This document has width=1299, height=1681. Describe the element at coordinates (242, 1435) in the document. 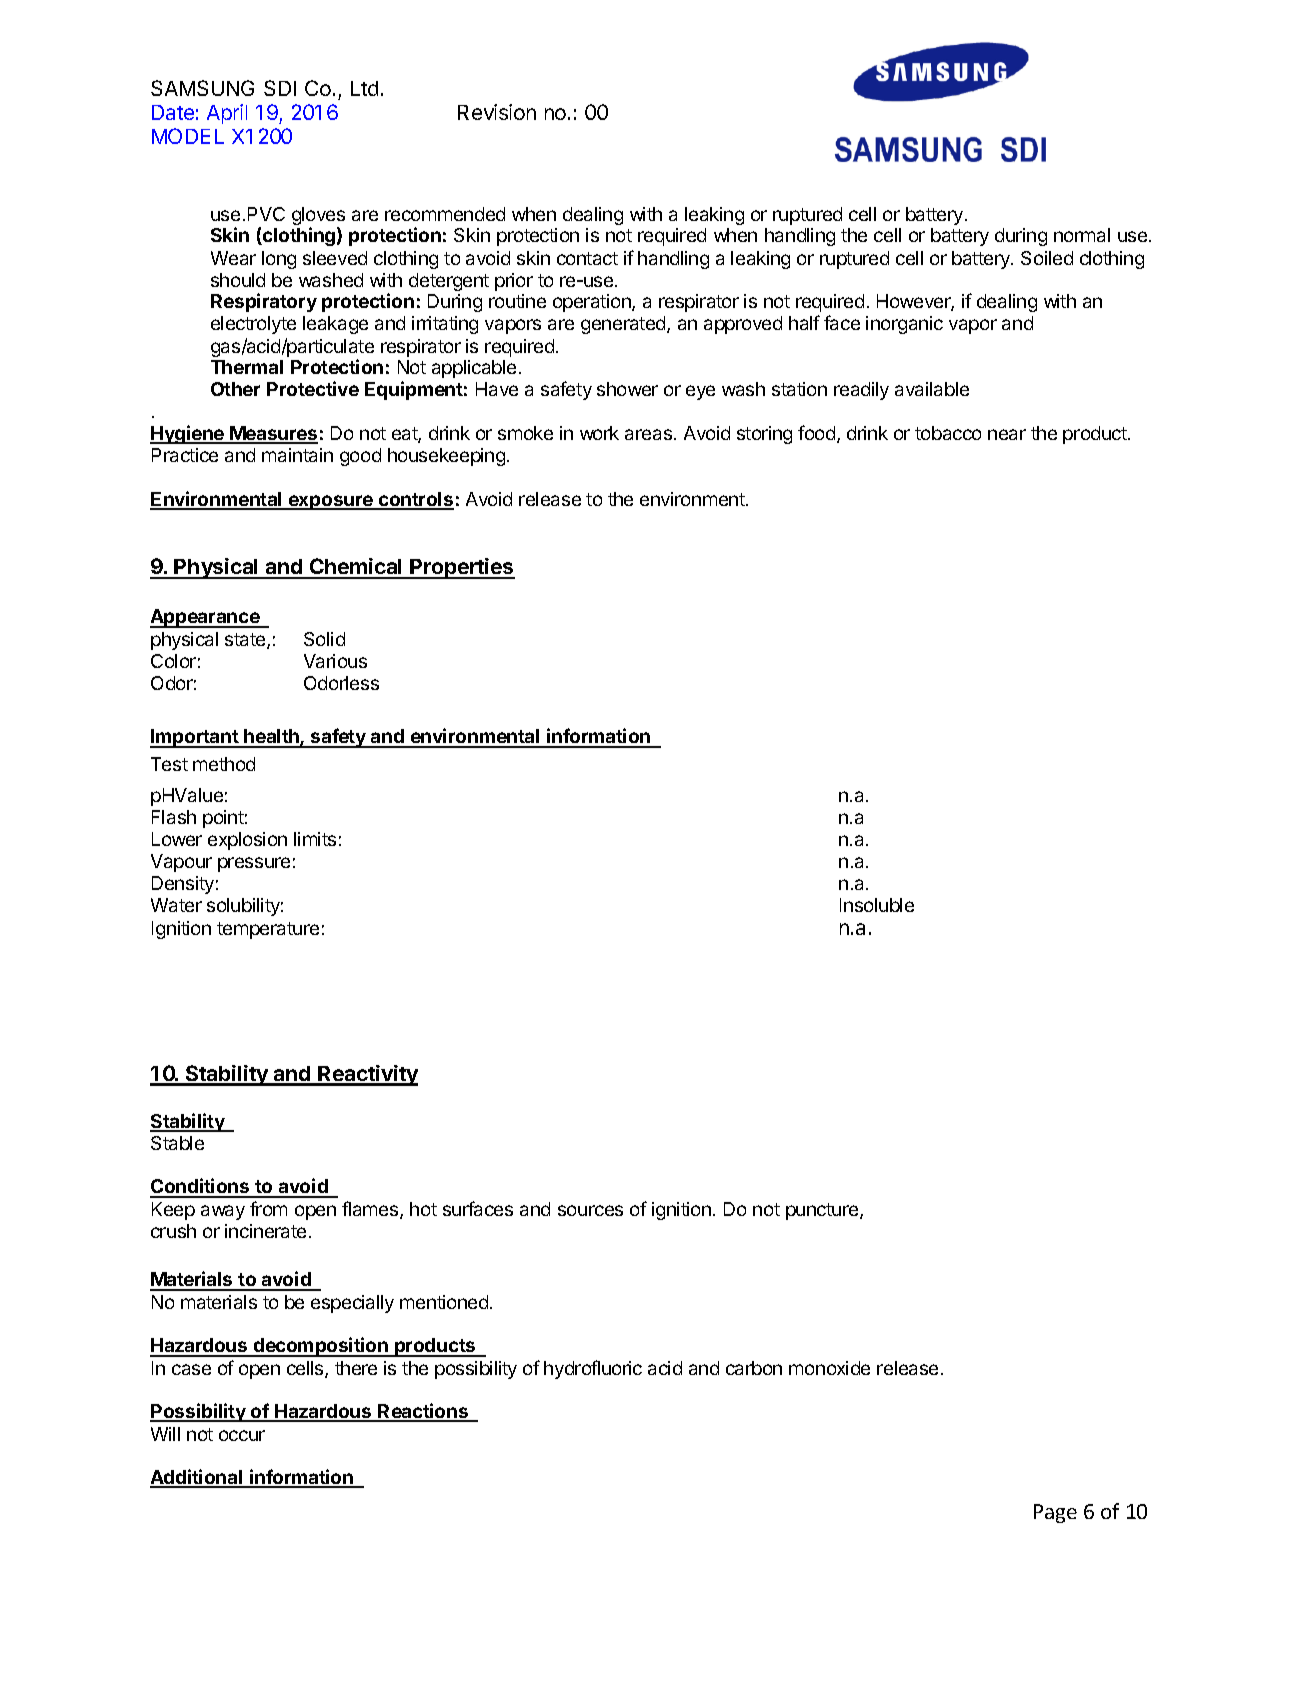

I see `occur` at that location.
